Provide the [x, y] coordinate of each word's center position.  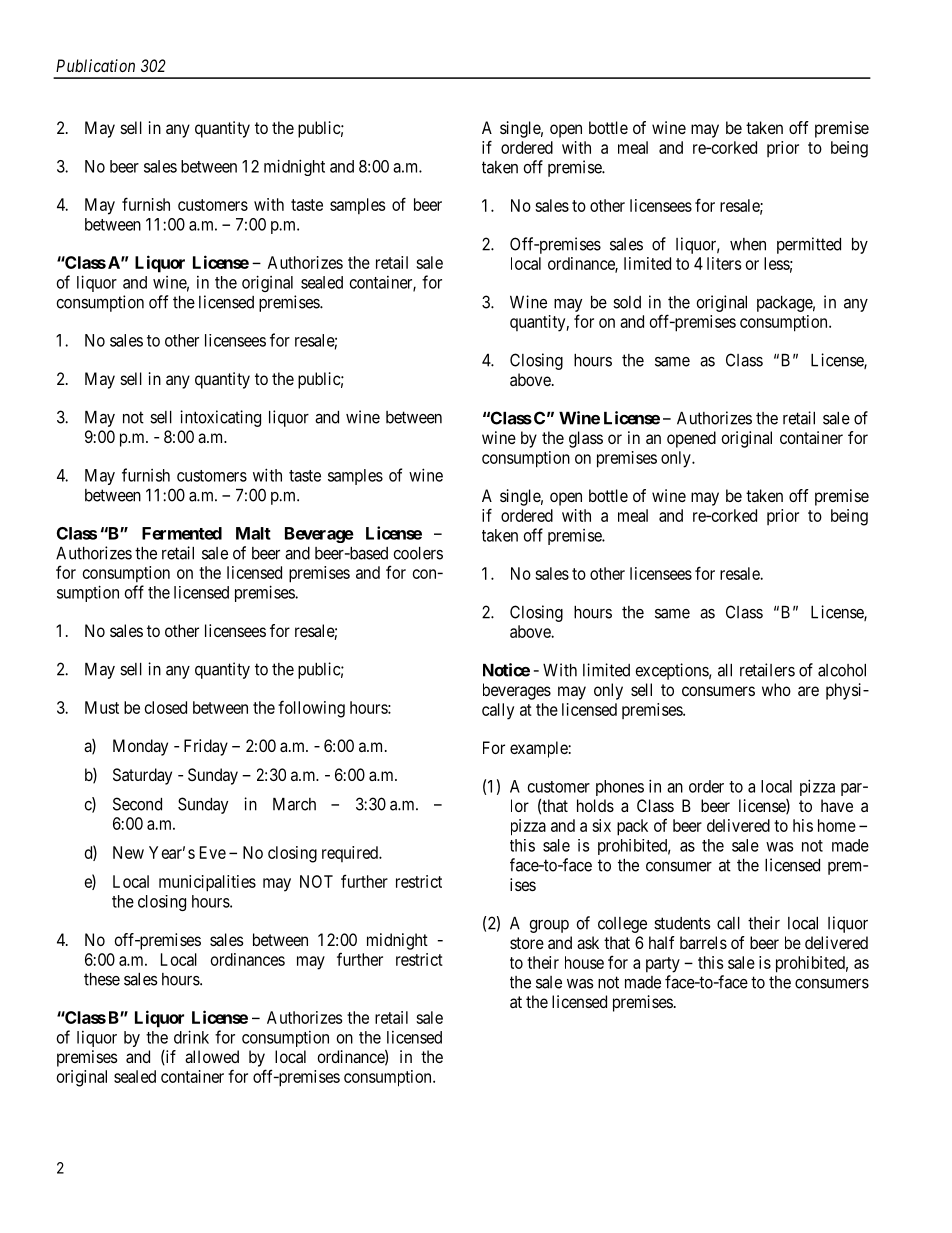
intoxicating [220, 418]
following [311, 709]
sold [627, 302]
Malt [253, 533]
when [748, 244]
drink [191, 1037]
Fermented [182, 533]
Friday [206, 747]
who [776, 689]
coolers [418, 553]
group [549, 926]
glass [586, 439]
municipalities [207, 883]
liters [724, 263]
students [682, 923]
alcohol [842, 670]
